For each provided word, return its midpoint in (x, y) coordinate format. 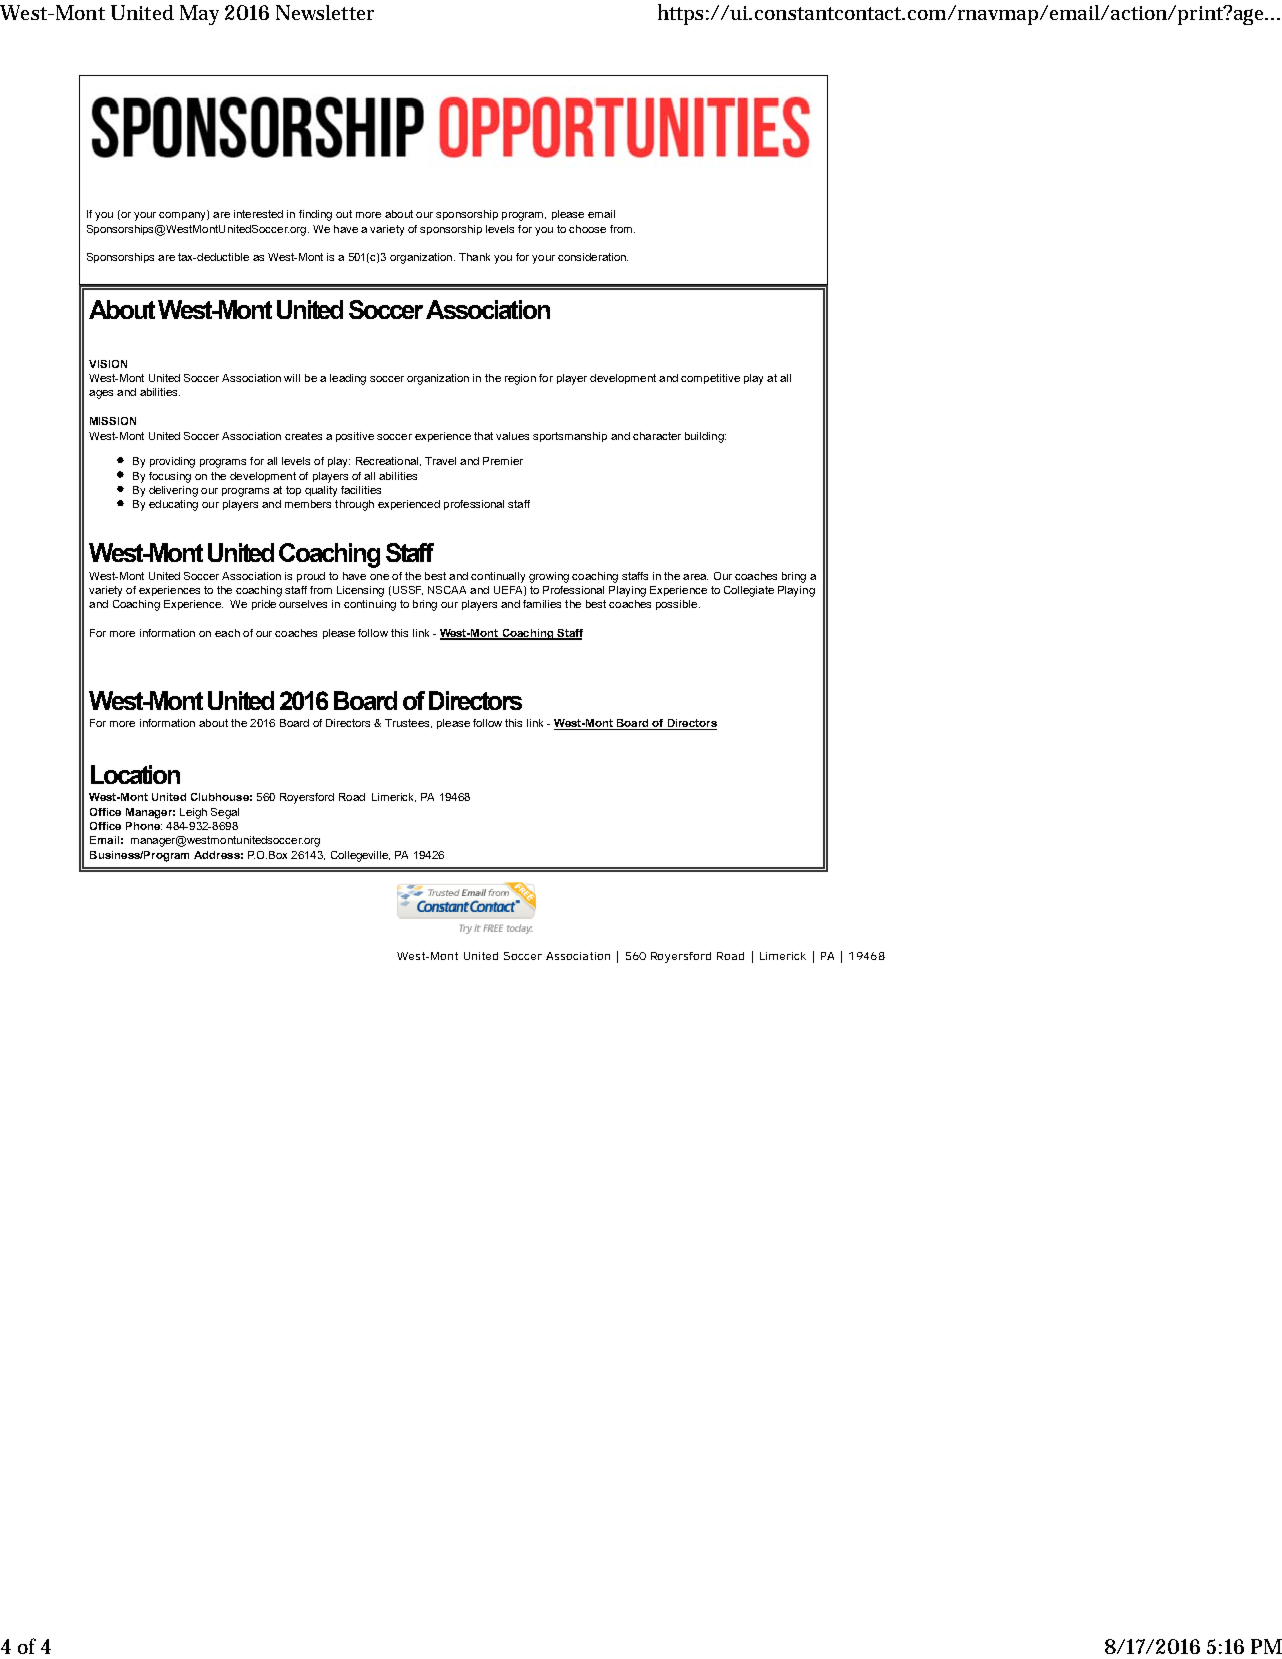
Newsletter (325, 12)
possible (678, 605)
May (199, 15)
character (657, 436)
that (483, 436)
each (227, 633)
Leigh (193, 813)
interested (258, 214)
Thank (474, 257)
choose (587, 229)
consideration (593, 257)
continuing (370, 605)
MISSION (113, 421)
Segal (225, 813)
